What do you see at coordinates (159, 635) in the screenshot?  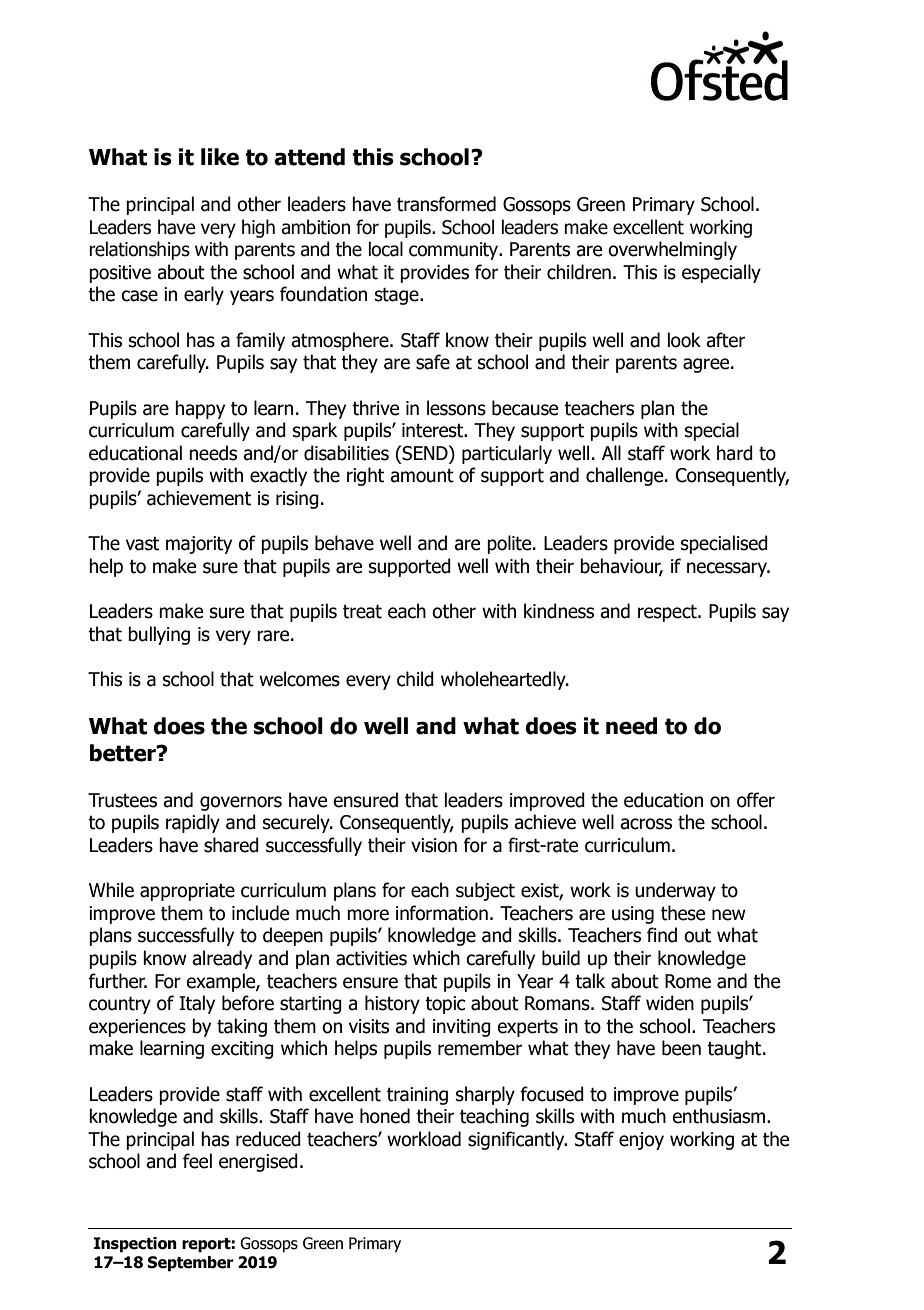 I see `bullying` at bounding box center [159, 635].
